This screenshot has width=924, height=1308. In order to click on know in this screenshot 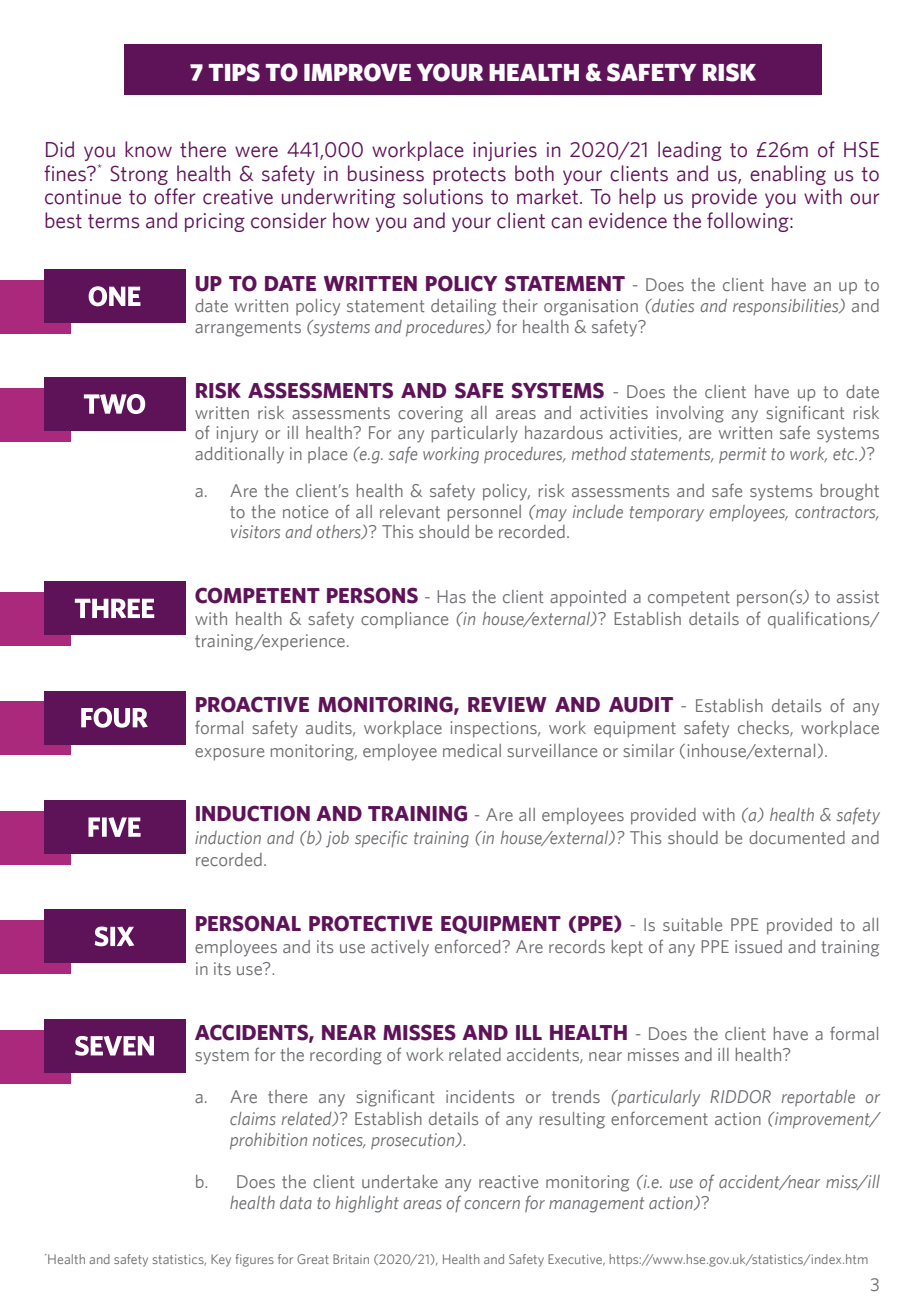, I will do `click(148, 149)`.
